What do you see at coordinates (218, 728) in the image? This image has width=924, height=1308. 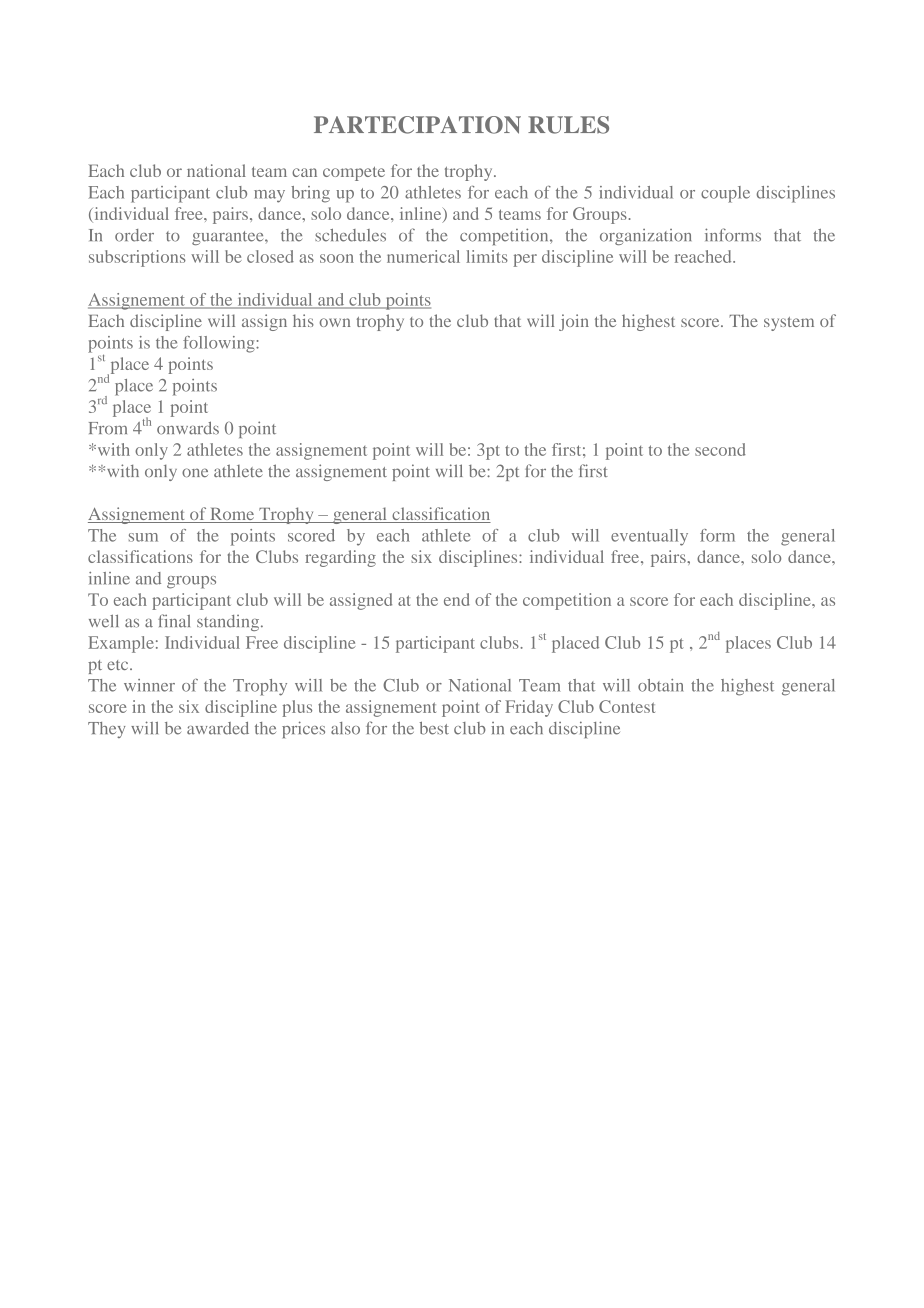 I see `awarded` at bounding box center [218, 728].
